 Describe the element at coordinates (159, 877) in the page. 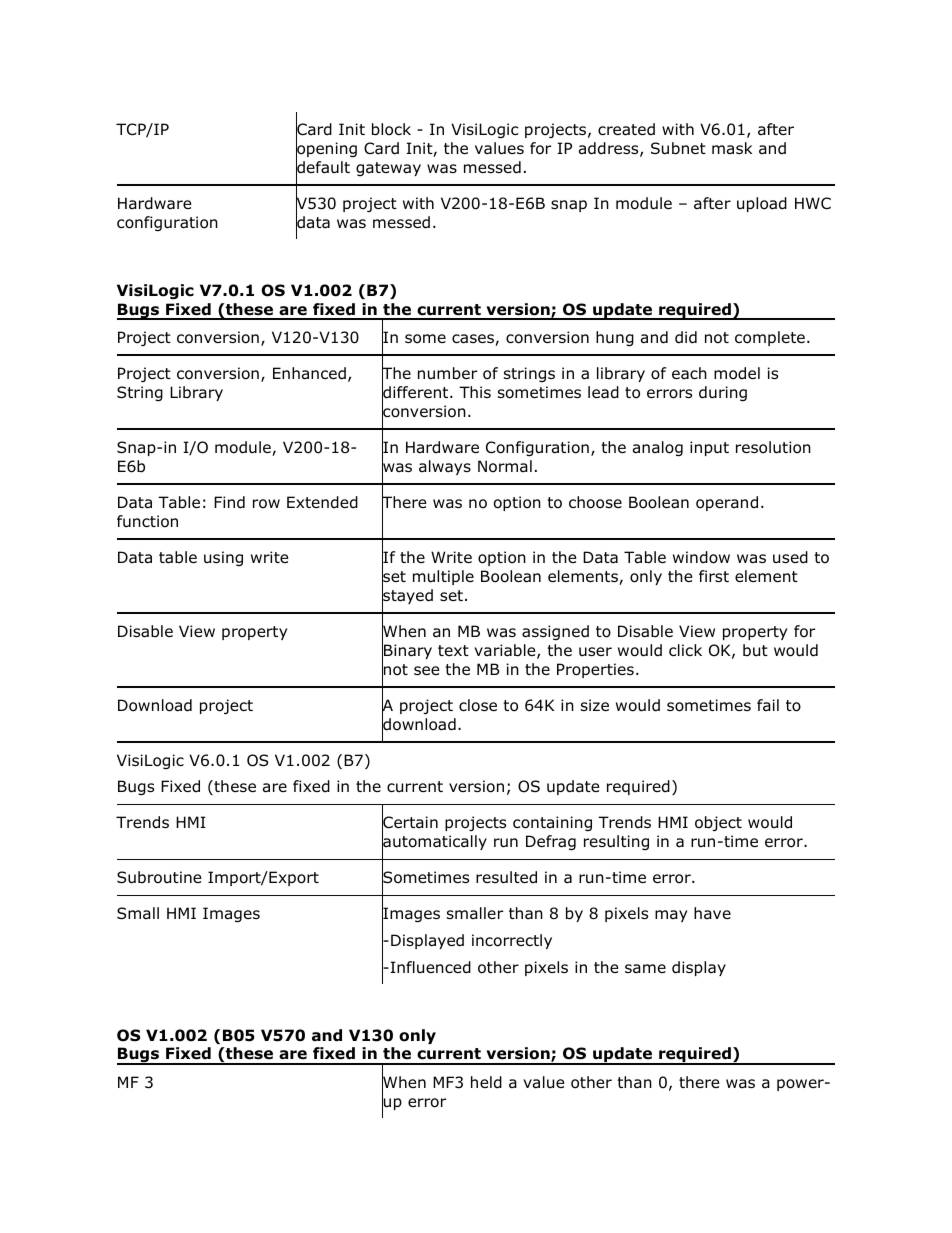

I see `Subroutine` at that location.
